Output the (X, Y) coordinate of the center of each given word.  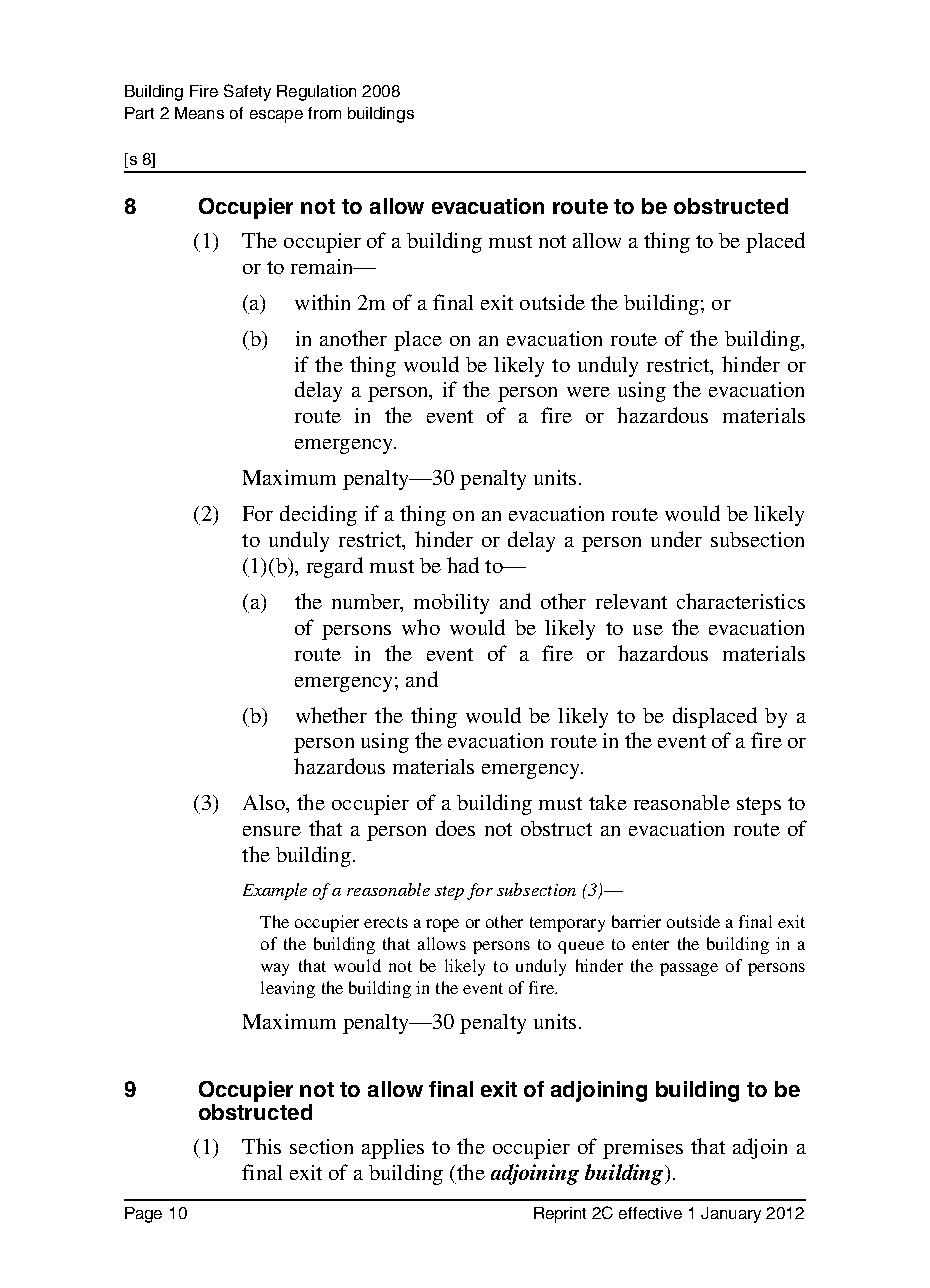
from (324, 113)
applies (393, 1149)
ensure (272, 831)
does (455, 828)
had (463, 565)
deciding (318, 515)
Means (199, 113)
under (676, 539)
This (261, 1146)
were (588, 392)
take (608, 802)
